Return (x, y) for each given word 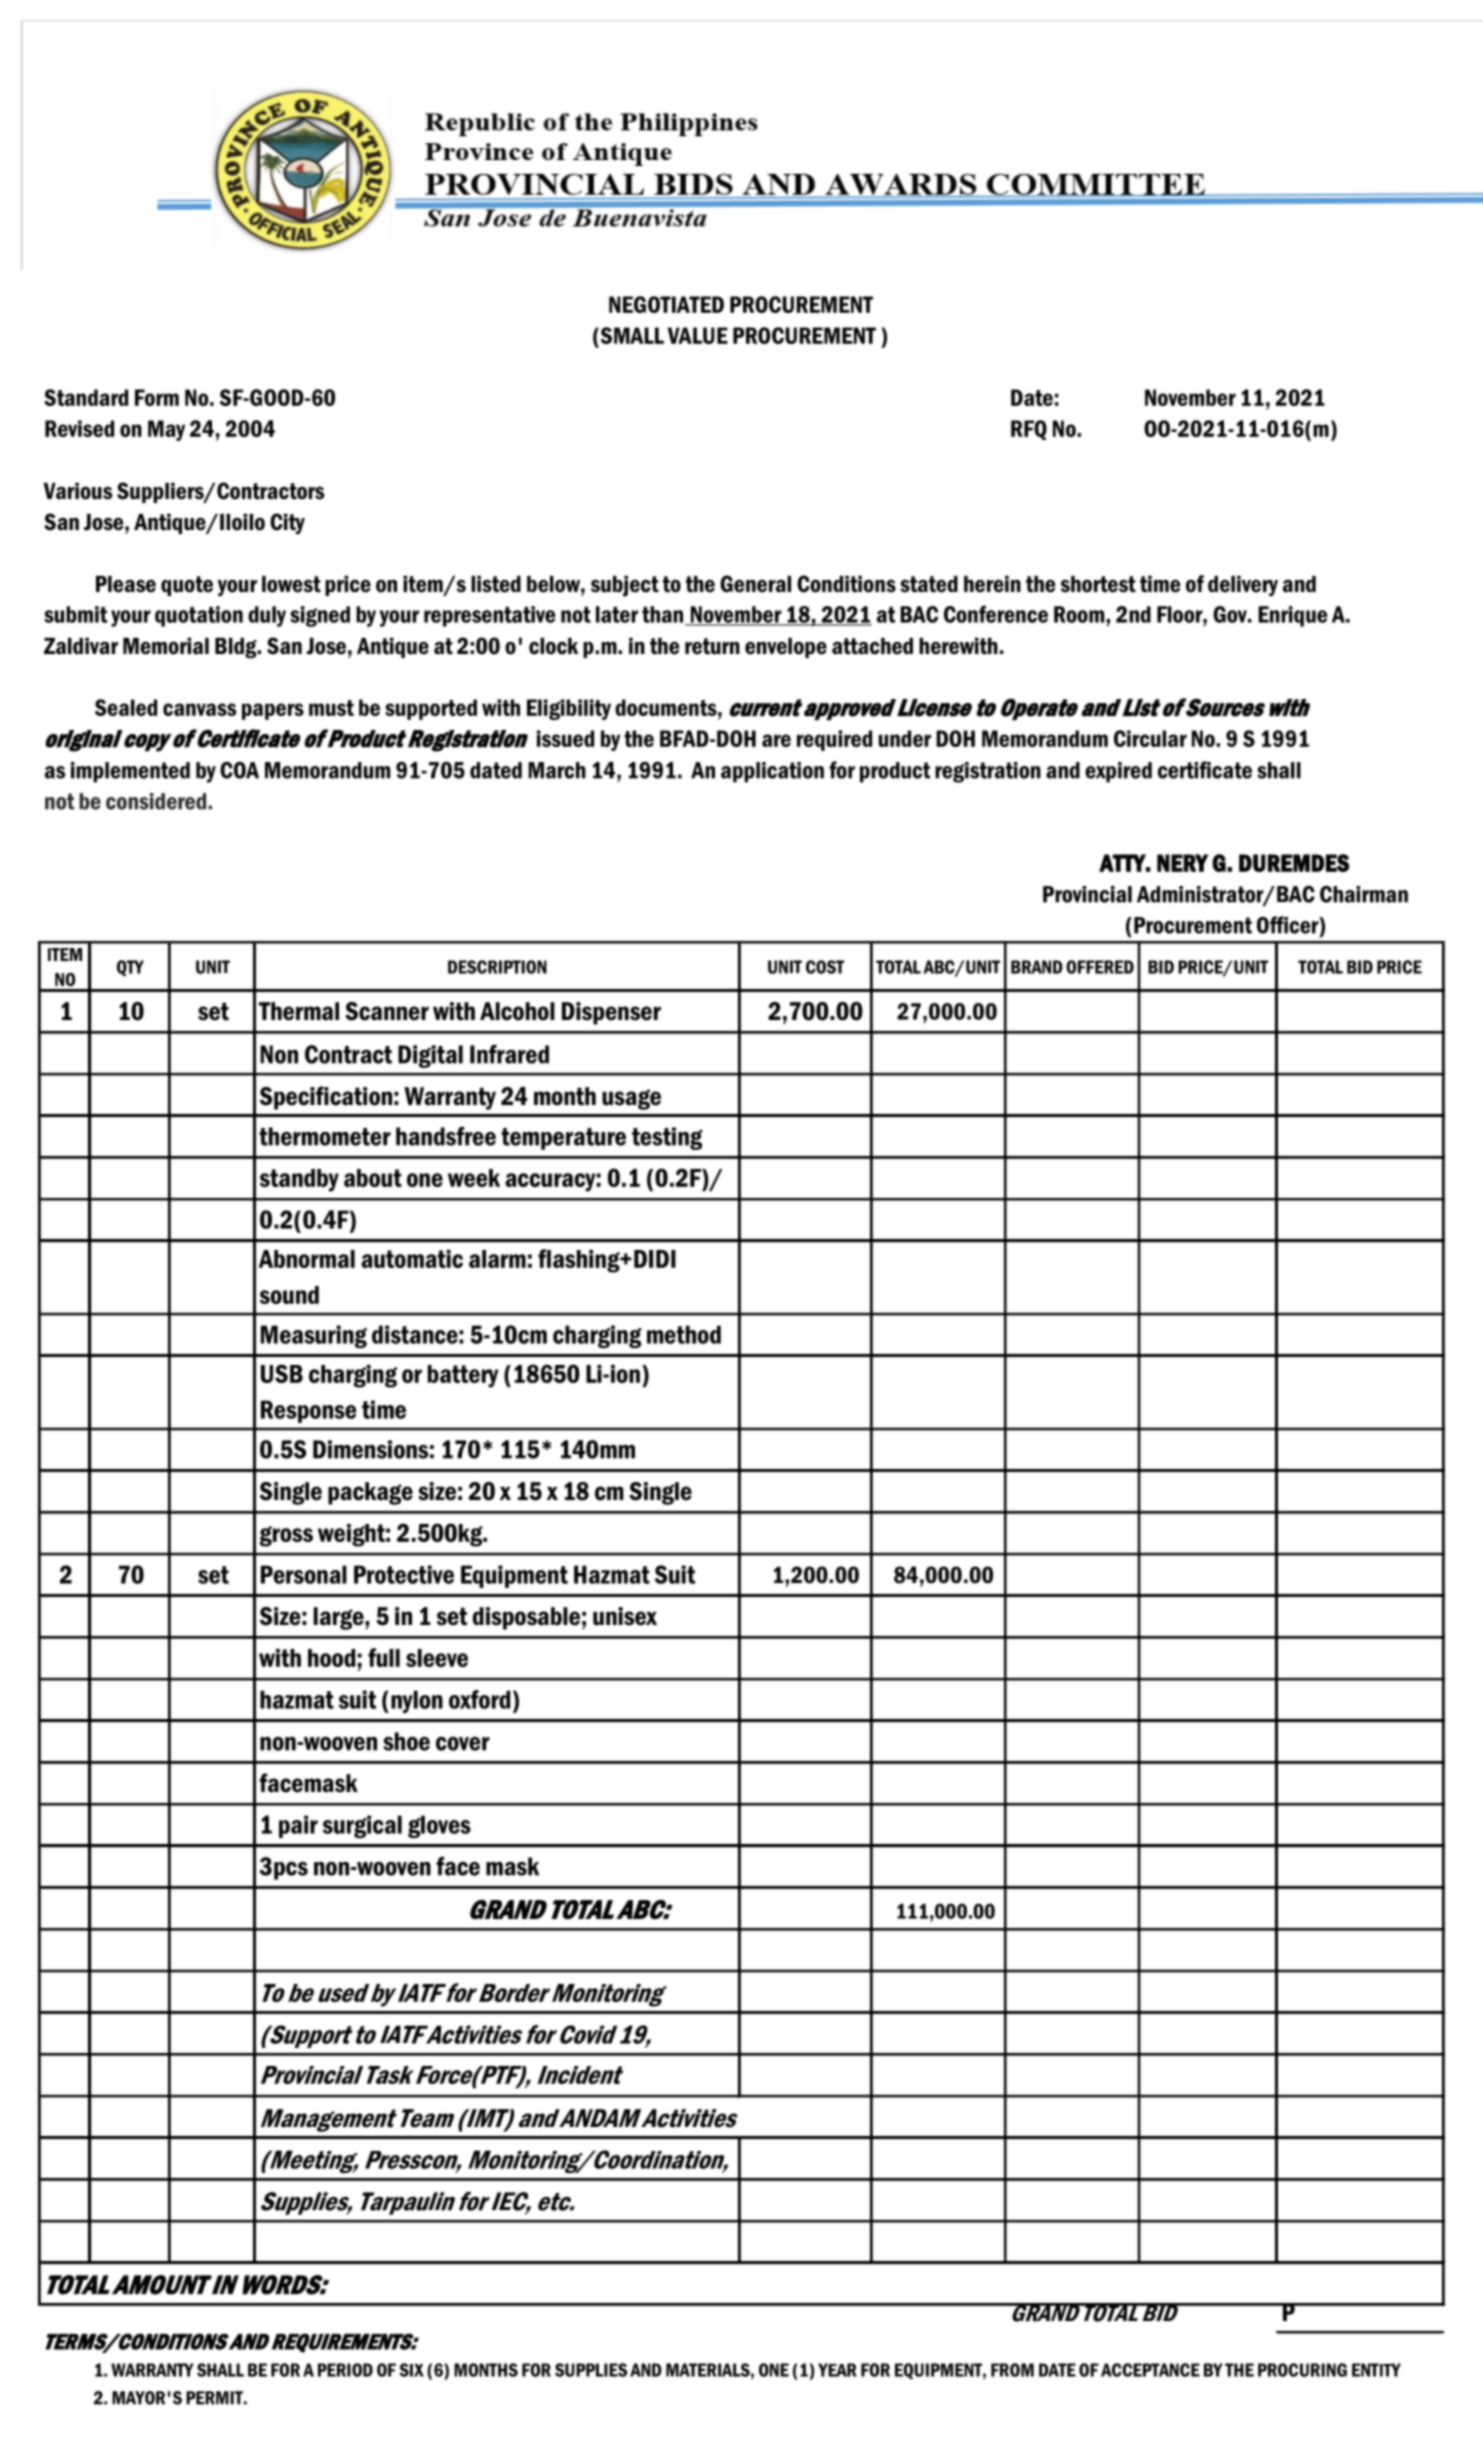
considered (157, 801)
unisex (625, 1616)
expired (1118, 772)
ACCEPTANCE (1150, 2370)
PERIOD (345, 2370)
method (684, 1334)
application (772, 772)
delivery (1243, 586)
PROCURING (1302, 2370)
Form (157, 397)
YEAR (837, 2370)
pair (298, 1826)
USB (282, 1373)
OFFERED (1100, 967)
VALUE (698, 335)
